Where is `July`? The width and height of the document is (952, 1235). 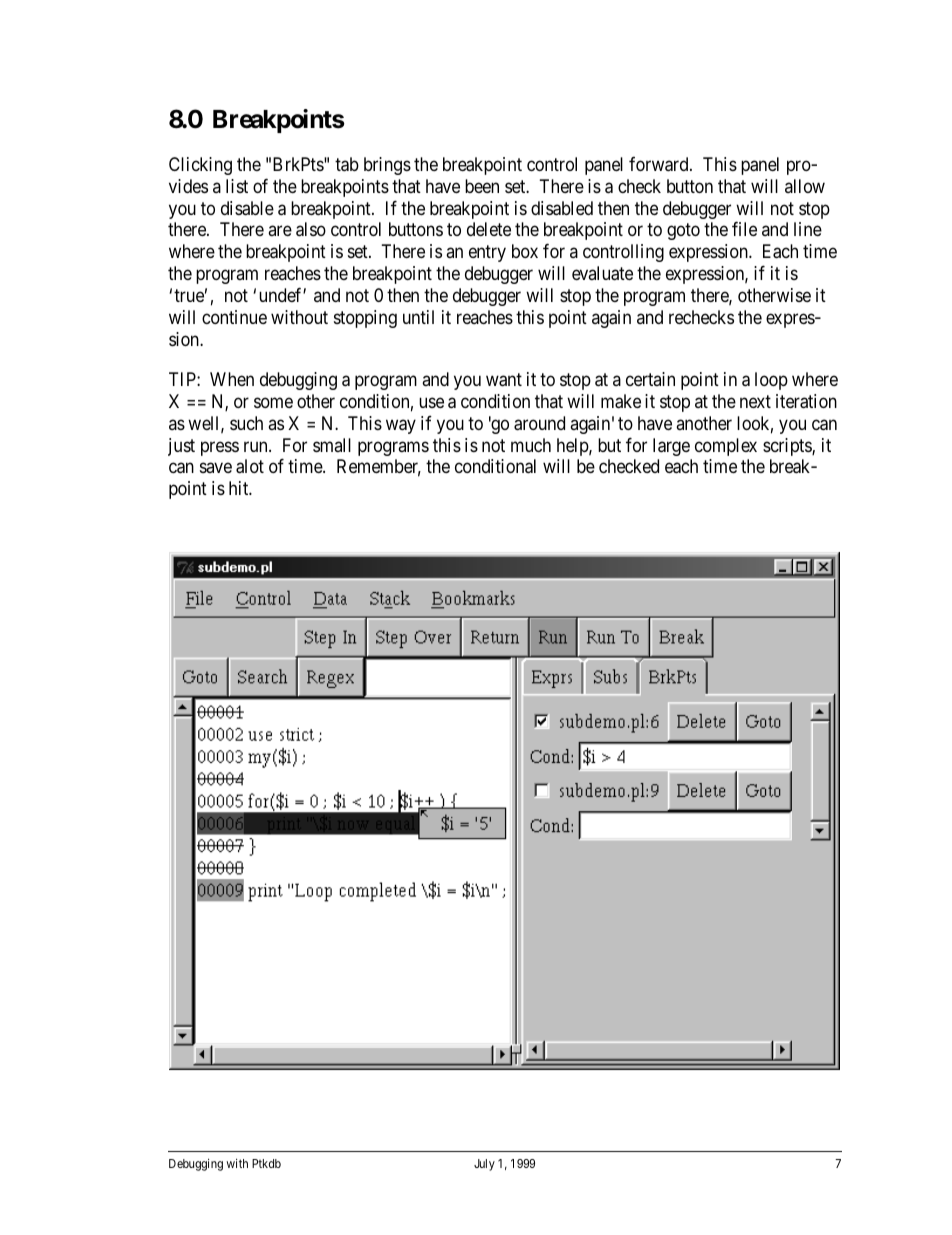
July is located at coordinates (484, 1165).
